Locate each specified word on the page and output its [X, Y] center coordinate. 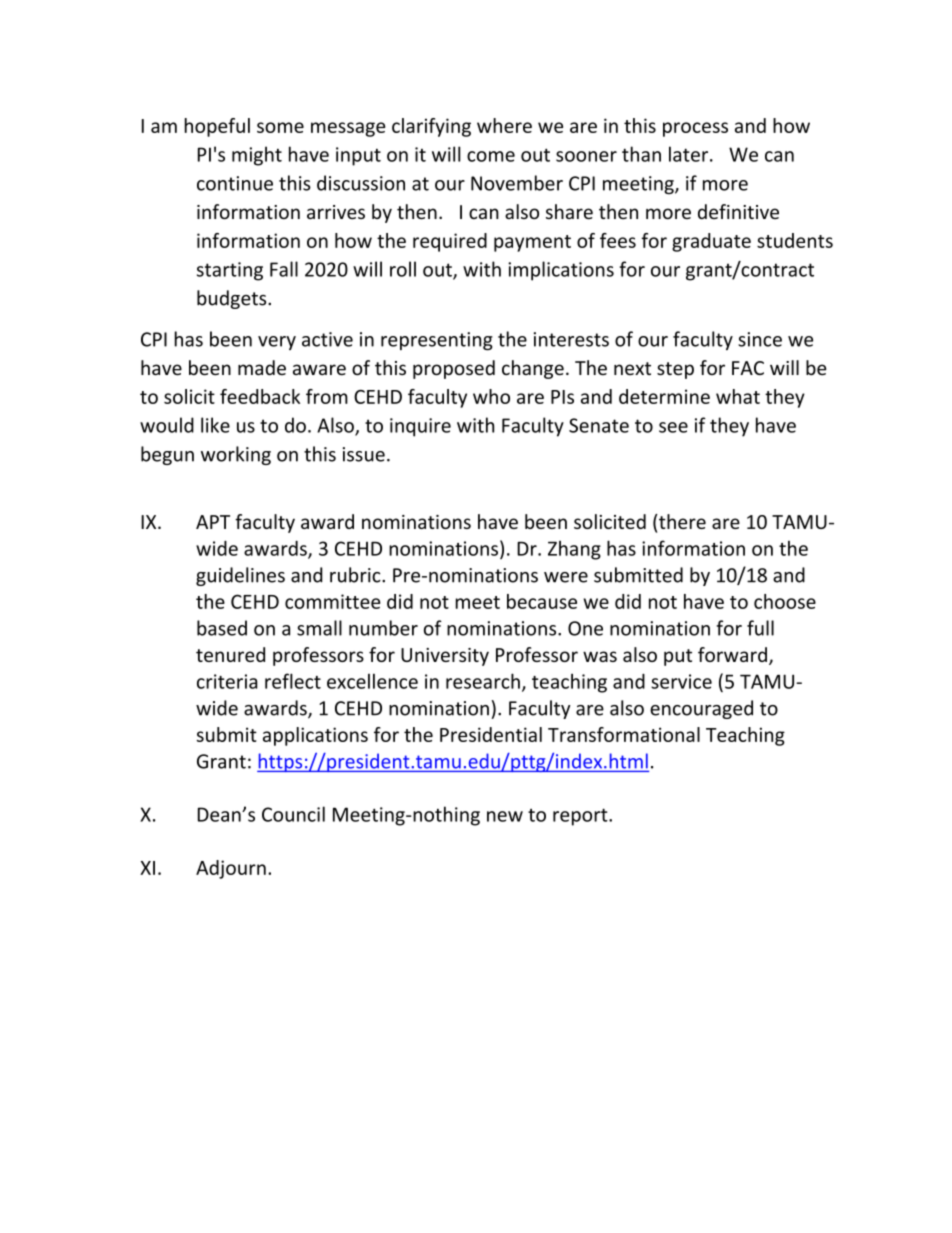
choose [785, 601]
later [690, 154]
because [542, 601]
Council [293, 814]
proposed [454, 369]
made [262, 367]
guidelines [240, 576]
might [257, 156]
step [675, 370]
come [491, 156]
